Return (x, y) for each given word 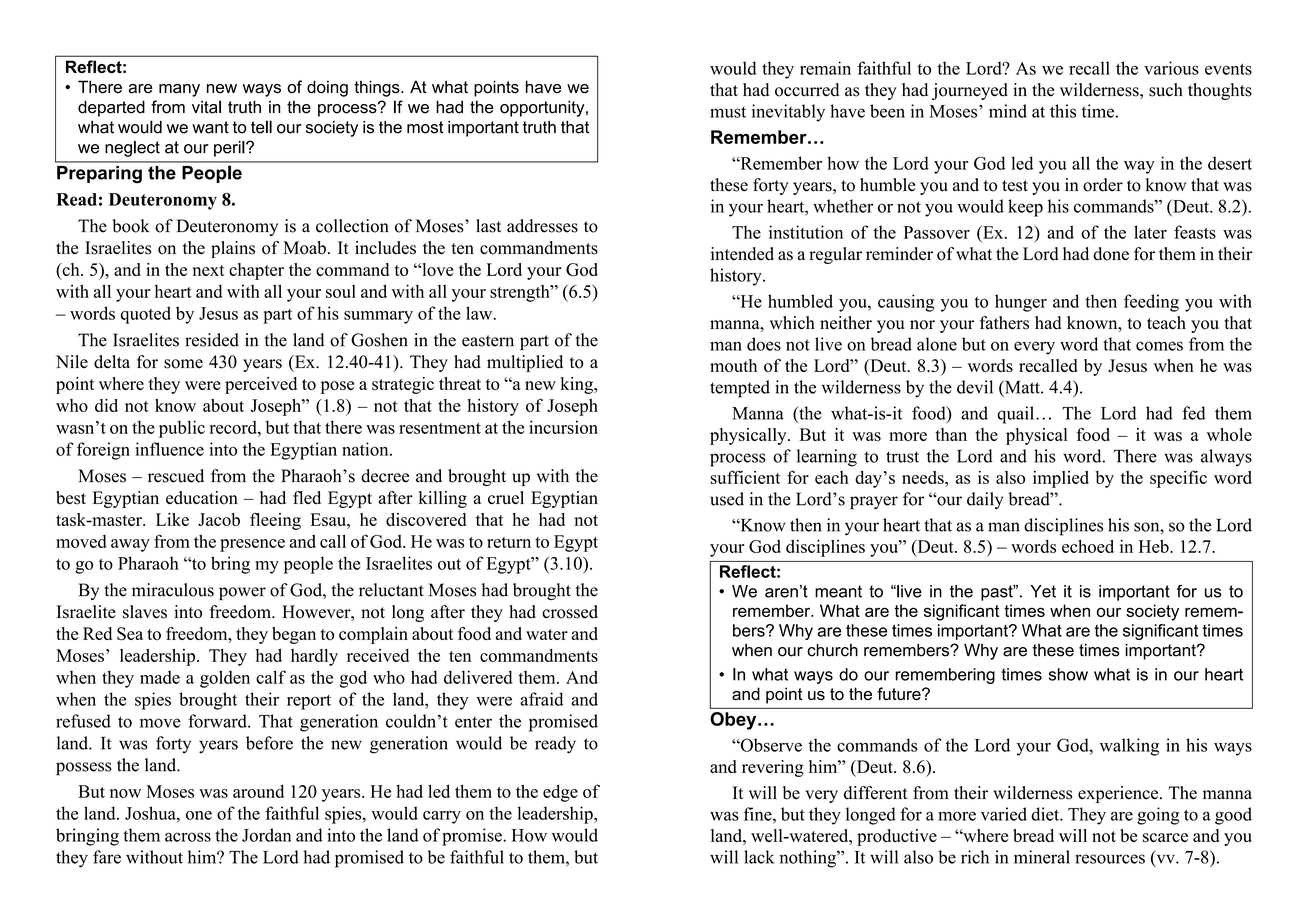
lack (759, 857)
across (188, 837)
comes (1159, 346)
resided (212, 340)
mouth (733, 365)
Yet (1043, 591)
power (242, 593)
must (728, 112)
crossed (570, 612)
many (179, 90)
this (1063, 111)
